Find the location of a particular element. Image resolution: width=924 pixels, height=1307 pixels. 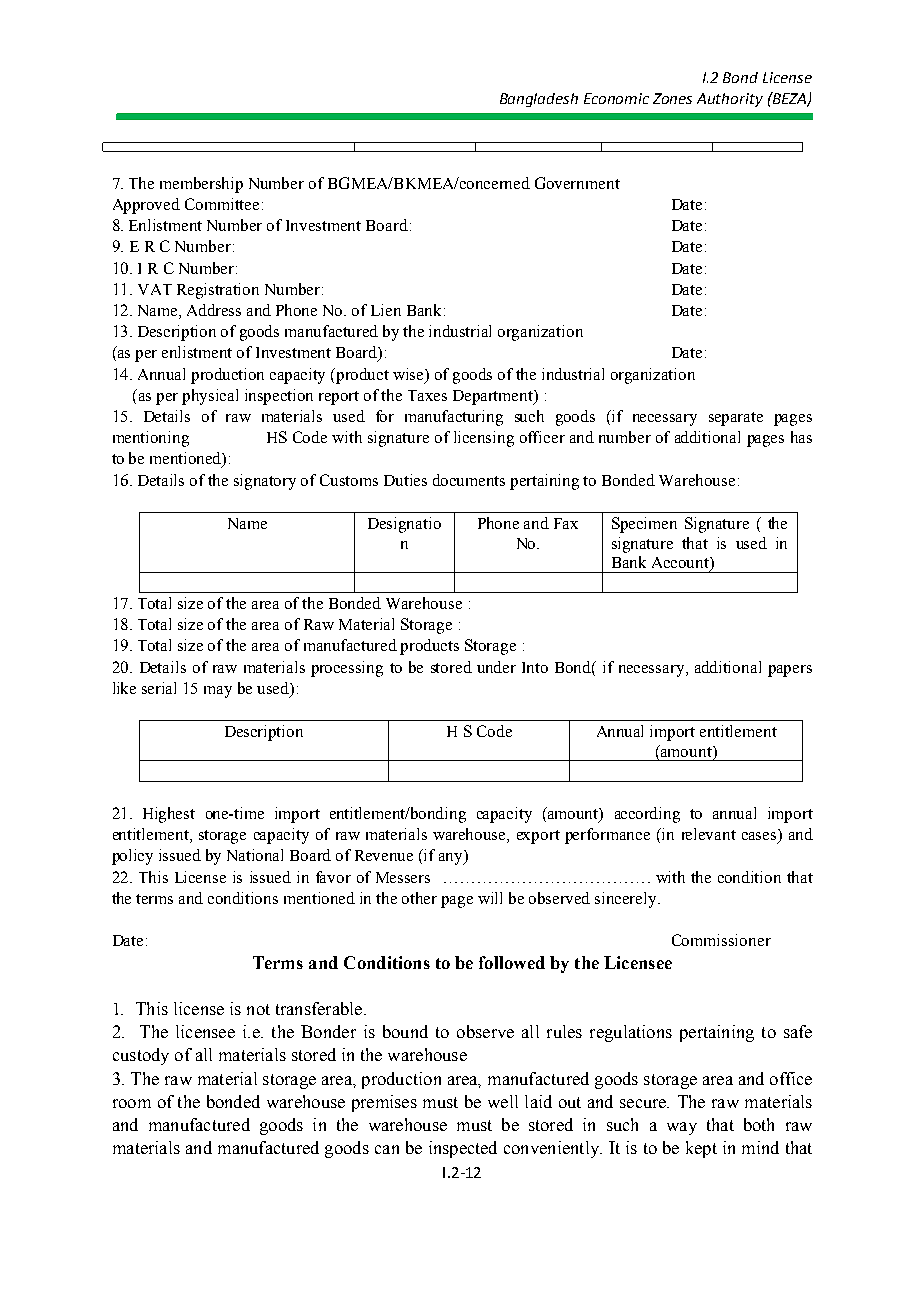

any is located at coordinates (452, 858).
